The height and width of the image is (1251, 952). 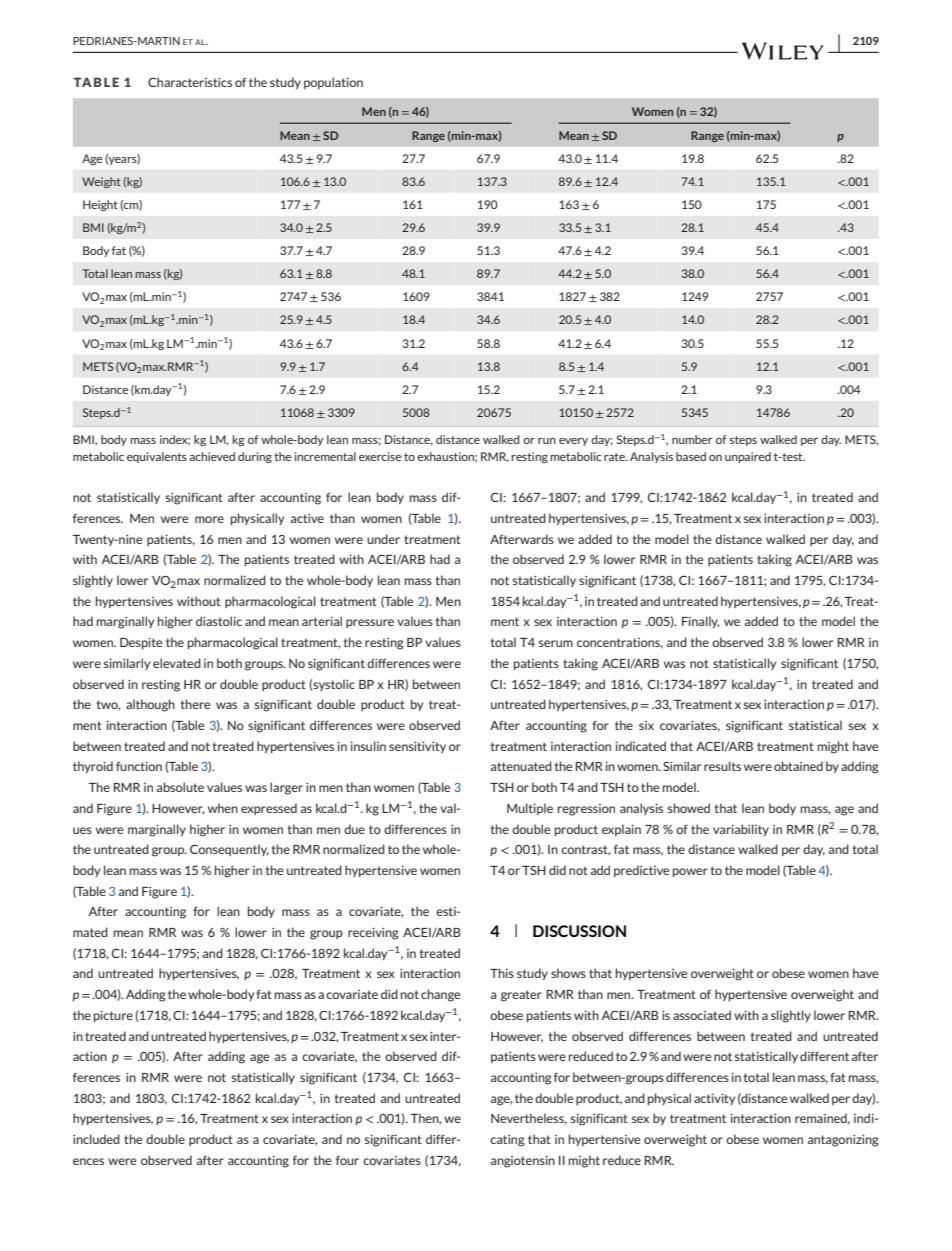 I want to click on included, so click(x=96, y=1139).
